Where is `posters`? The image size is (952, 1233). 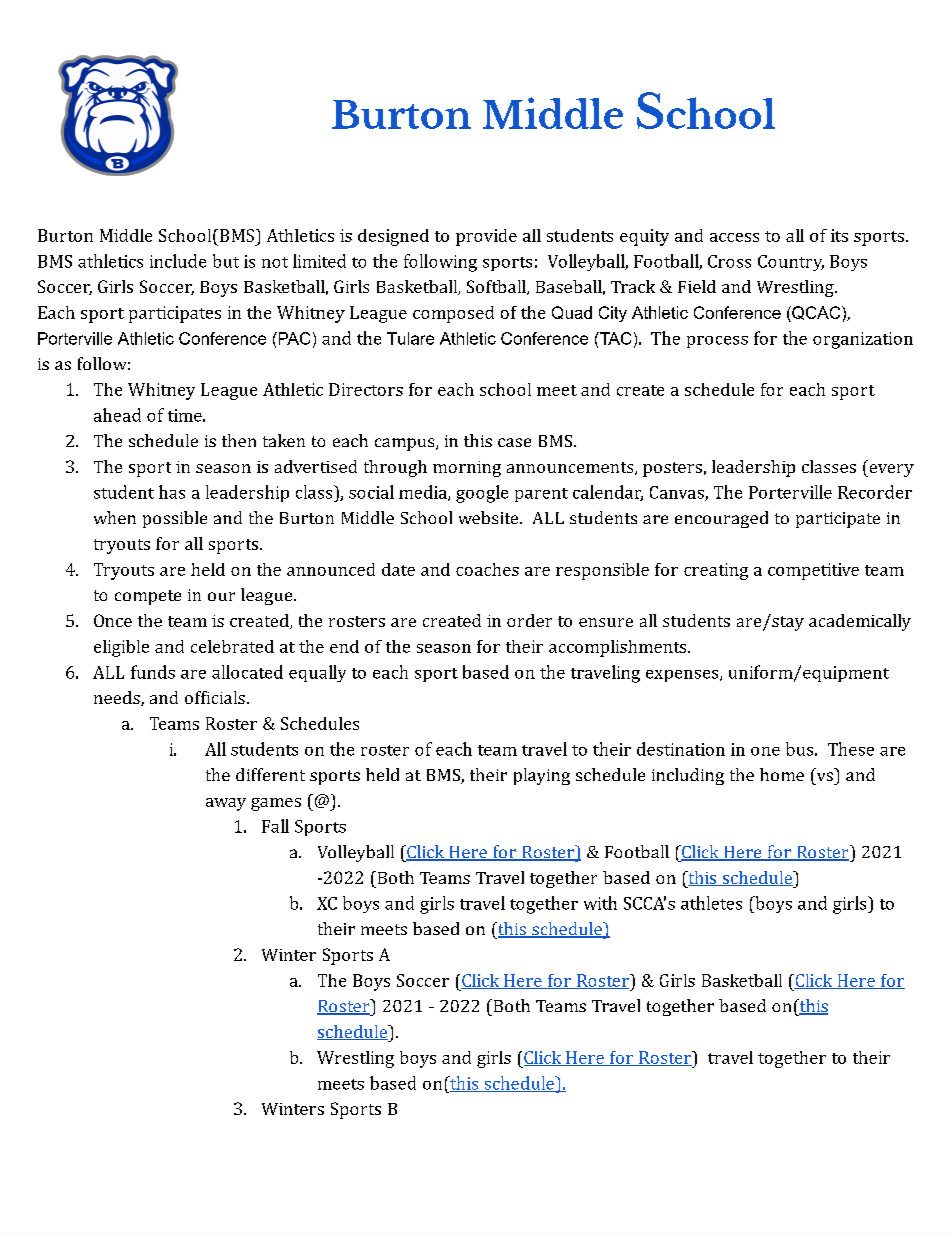
posters is located at coordinates (672, 469).
